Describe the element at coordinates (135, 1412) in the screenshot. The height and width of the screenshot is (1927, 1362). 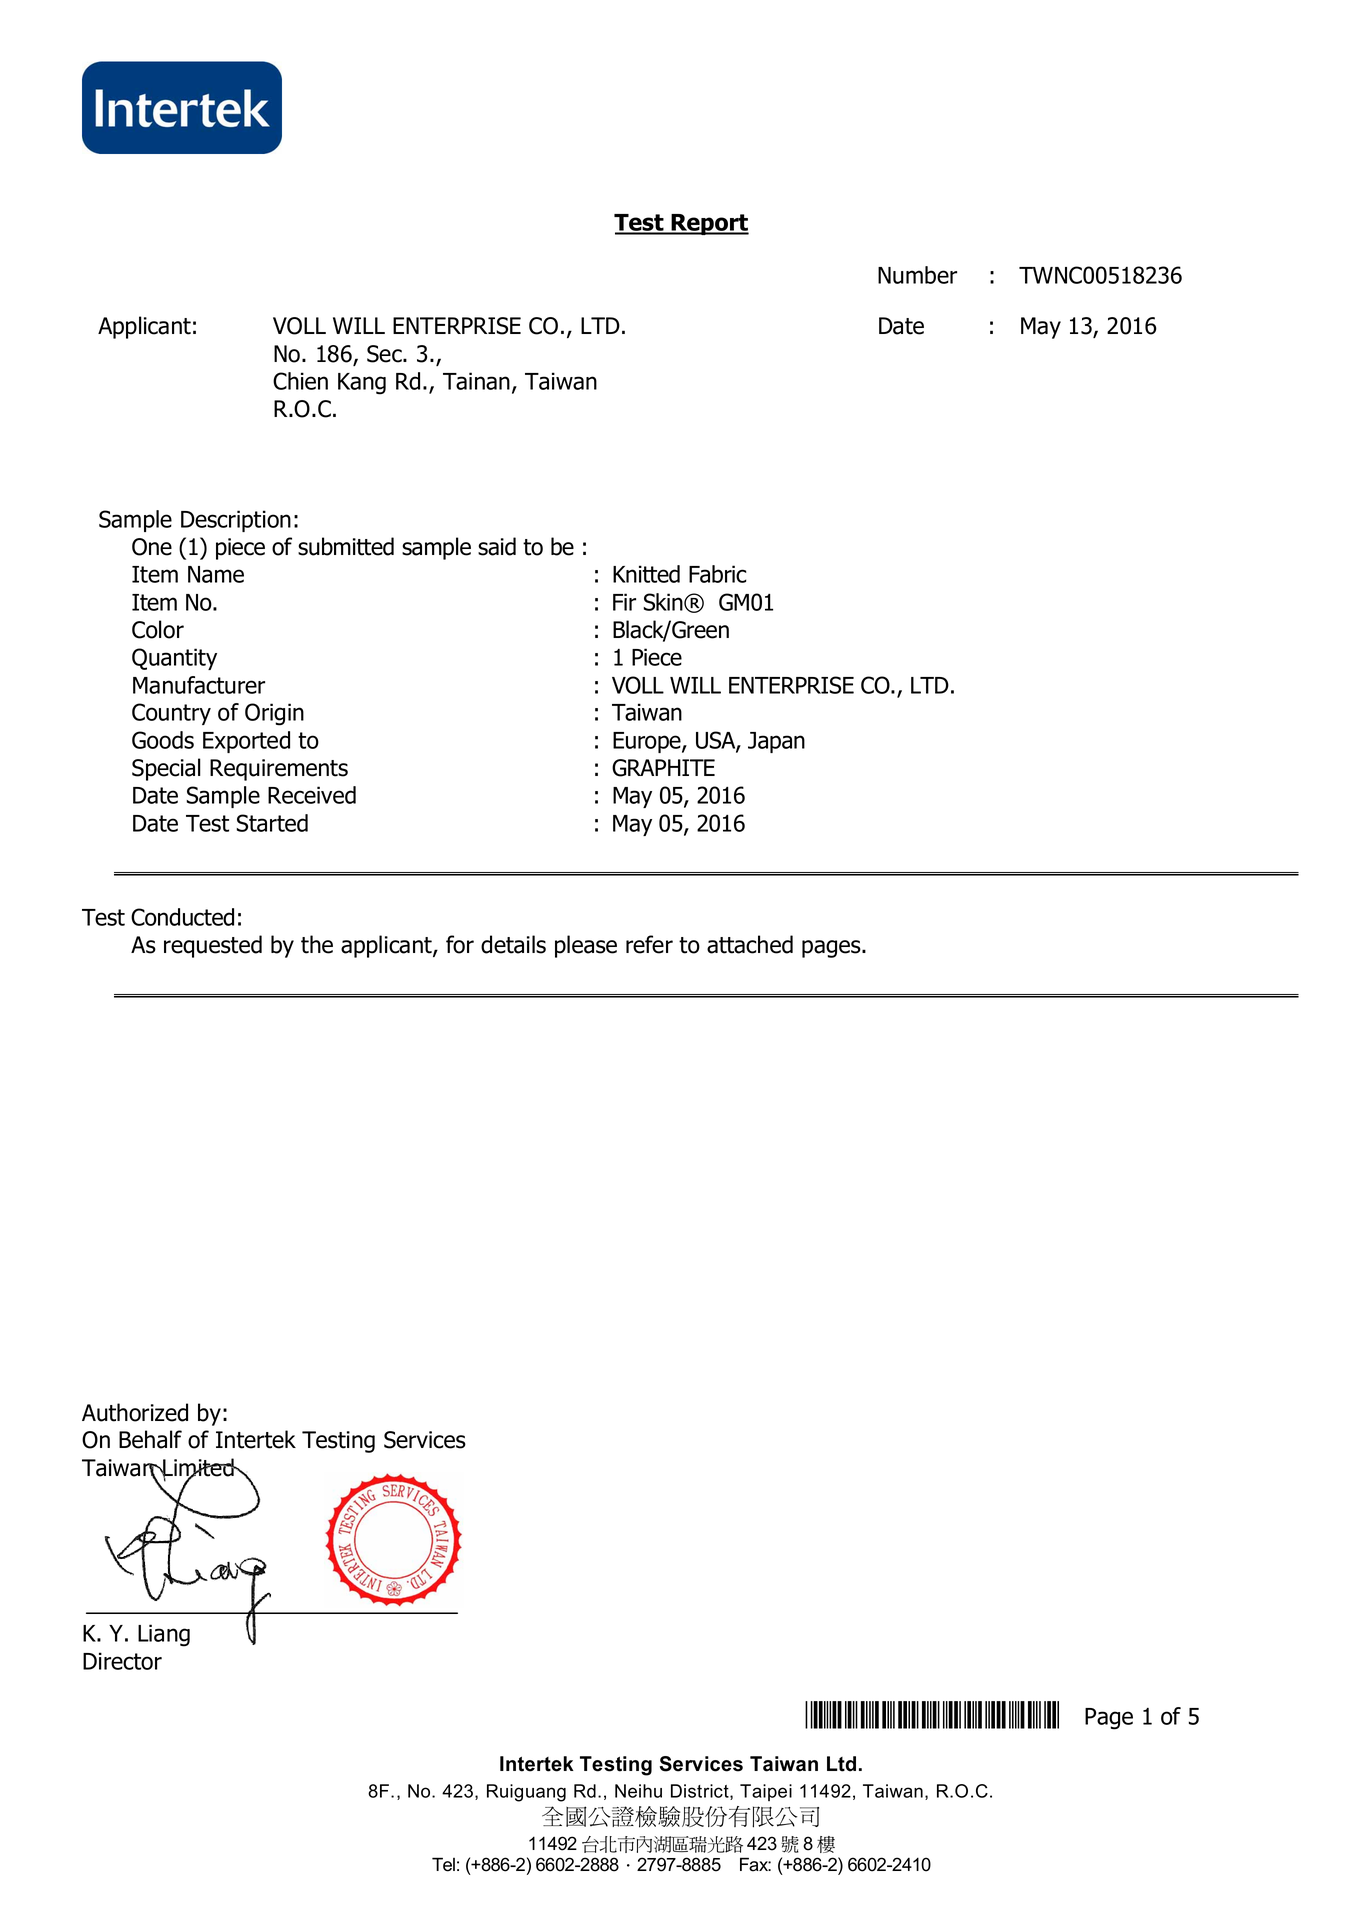
I see `Authorized` at that location.
